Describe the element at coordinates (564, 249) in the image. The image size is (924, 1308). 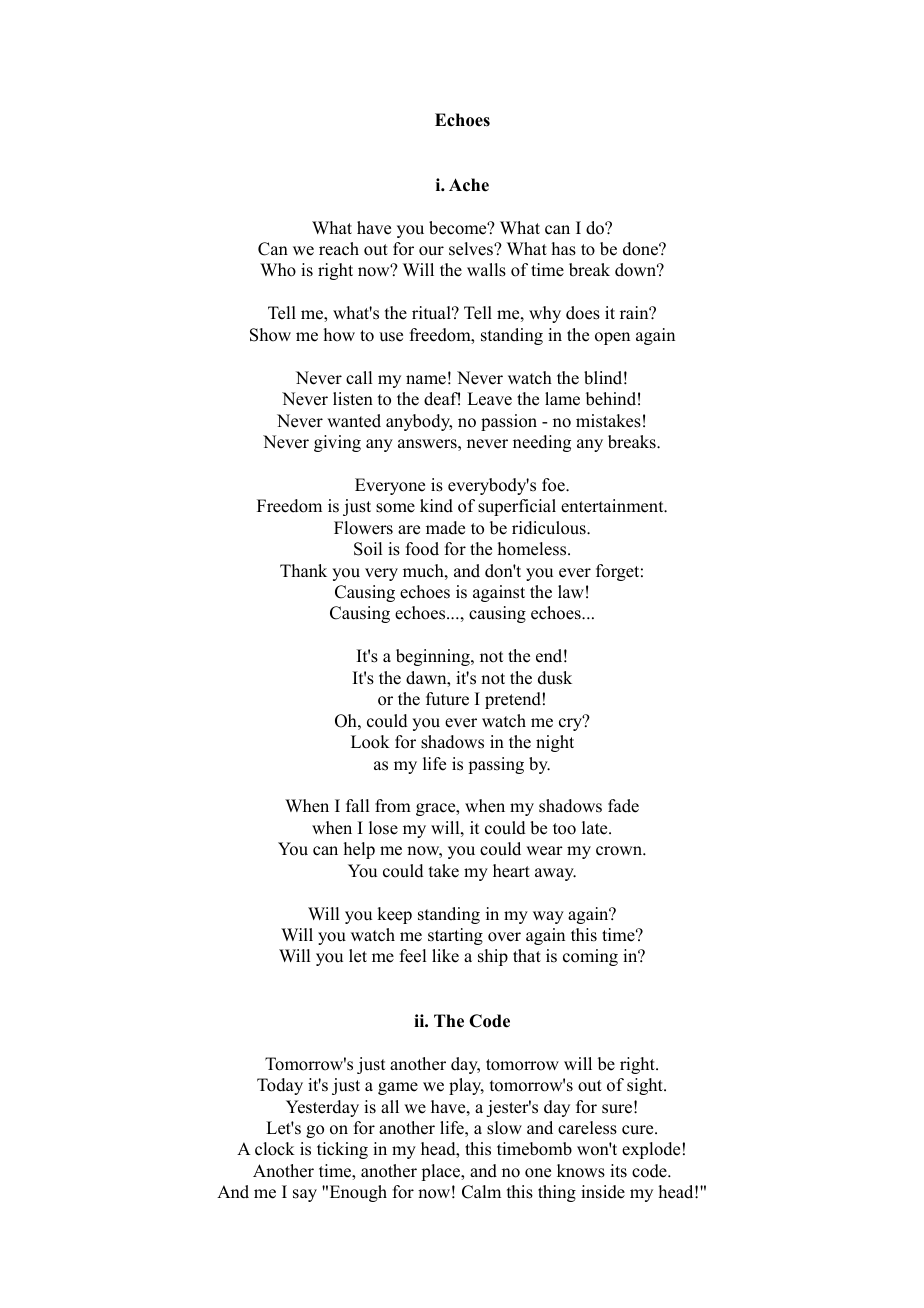
I see `has` at that location.
